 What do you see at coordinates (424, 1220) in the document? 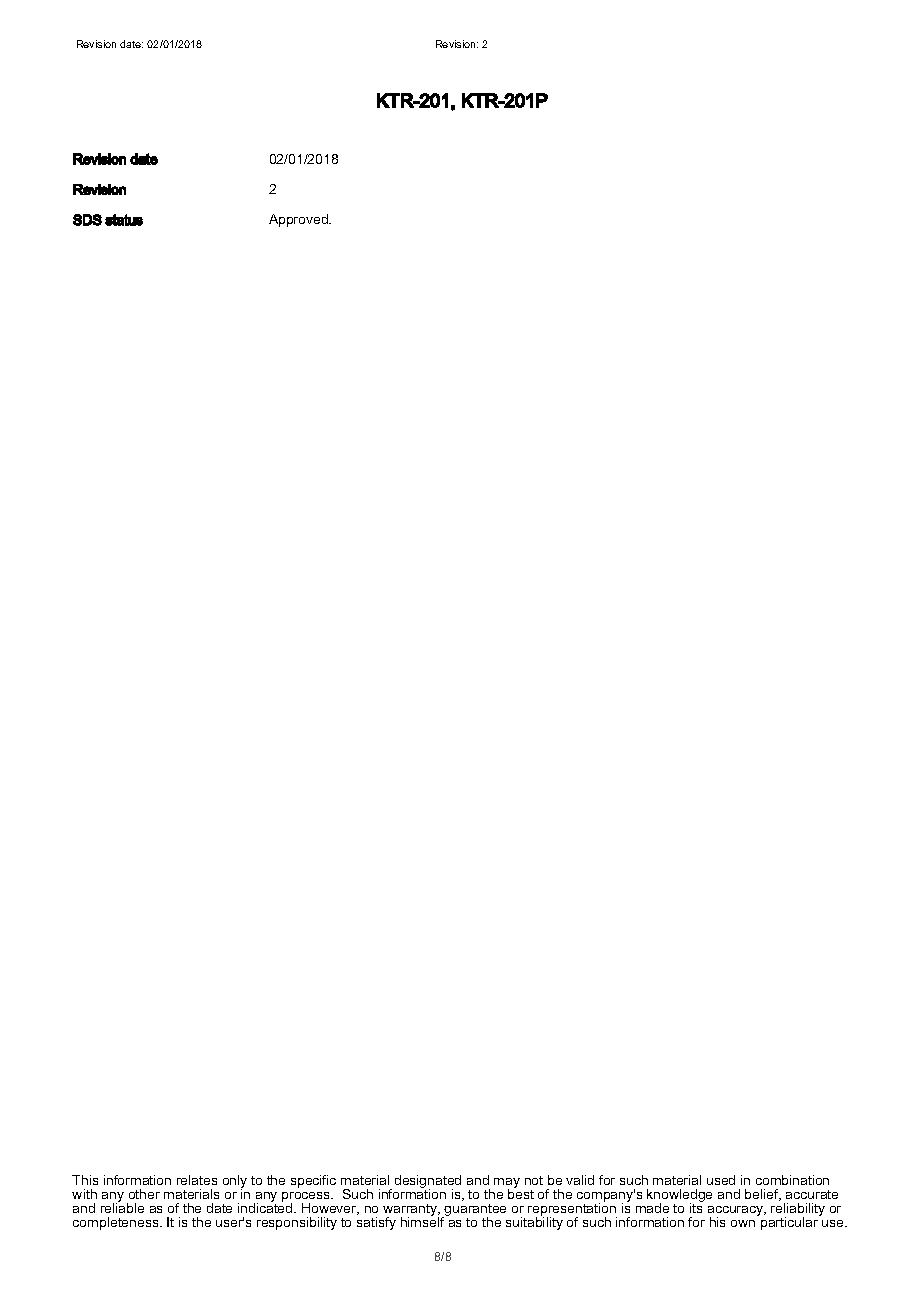
I see `himself` at bounding box center [424, 1220].
